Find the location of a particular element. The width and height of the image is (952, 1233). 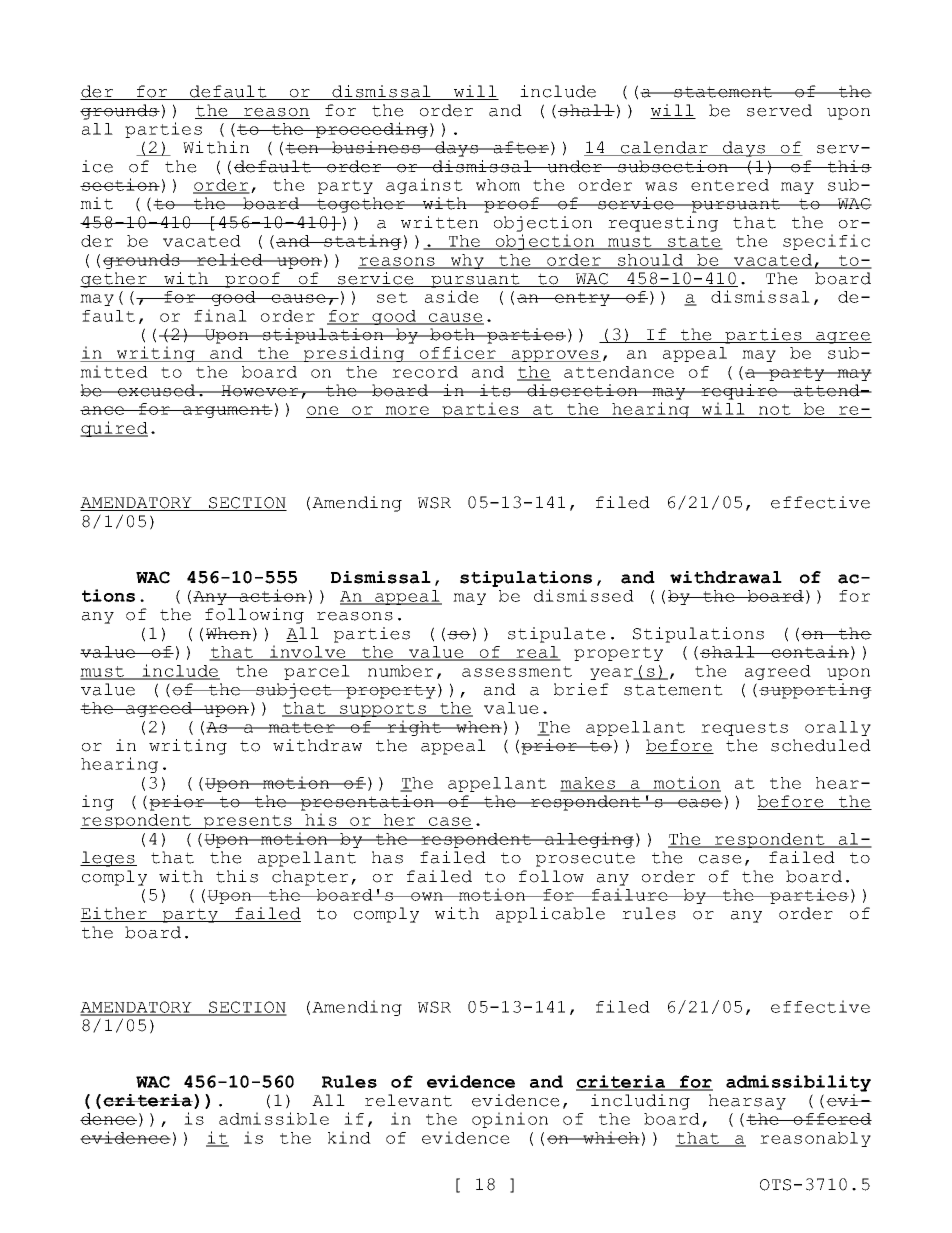

final is located at coordinates (220, 315).
